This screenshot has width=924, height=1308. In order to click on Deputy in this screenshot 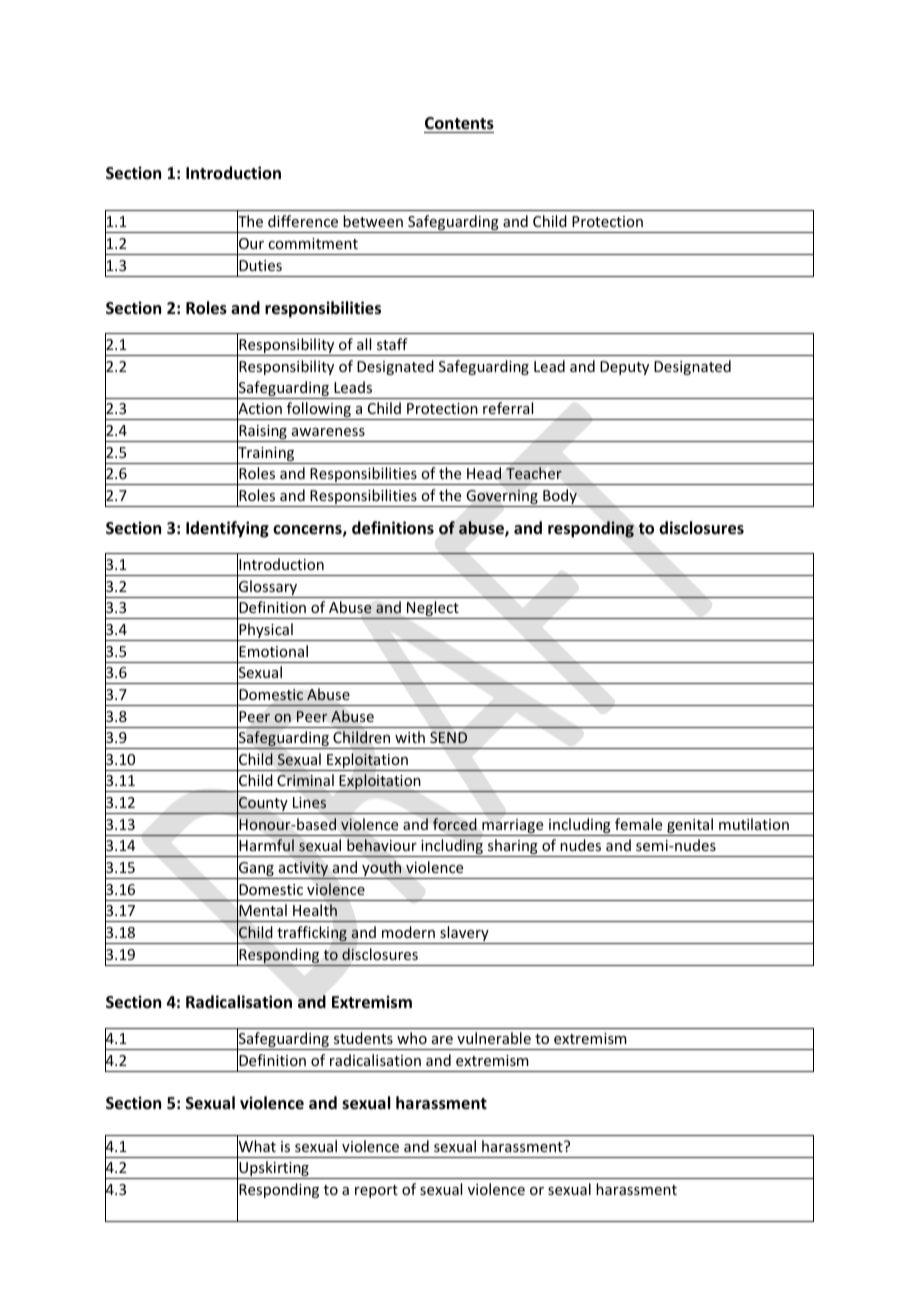, I will do `click(624, 368)`.
